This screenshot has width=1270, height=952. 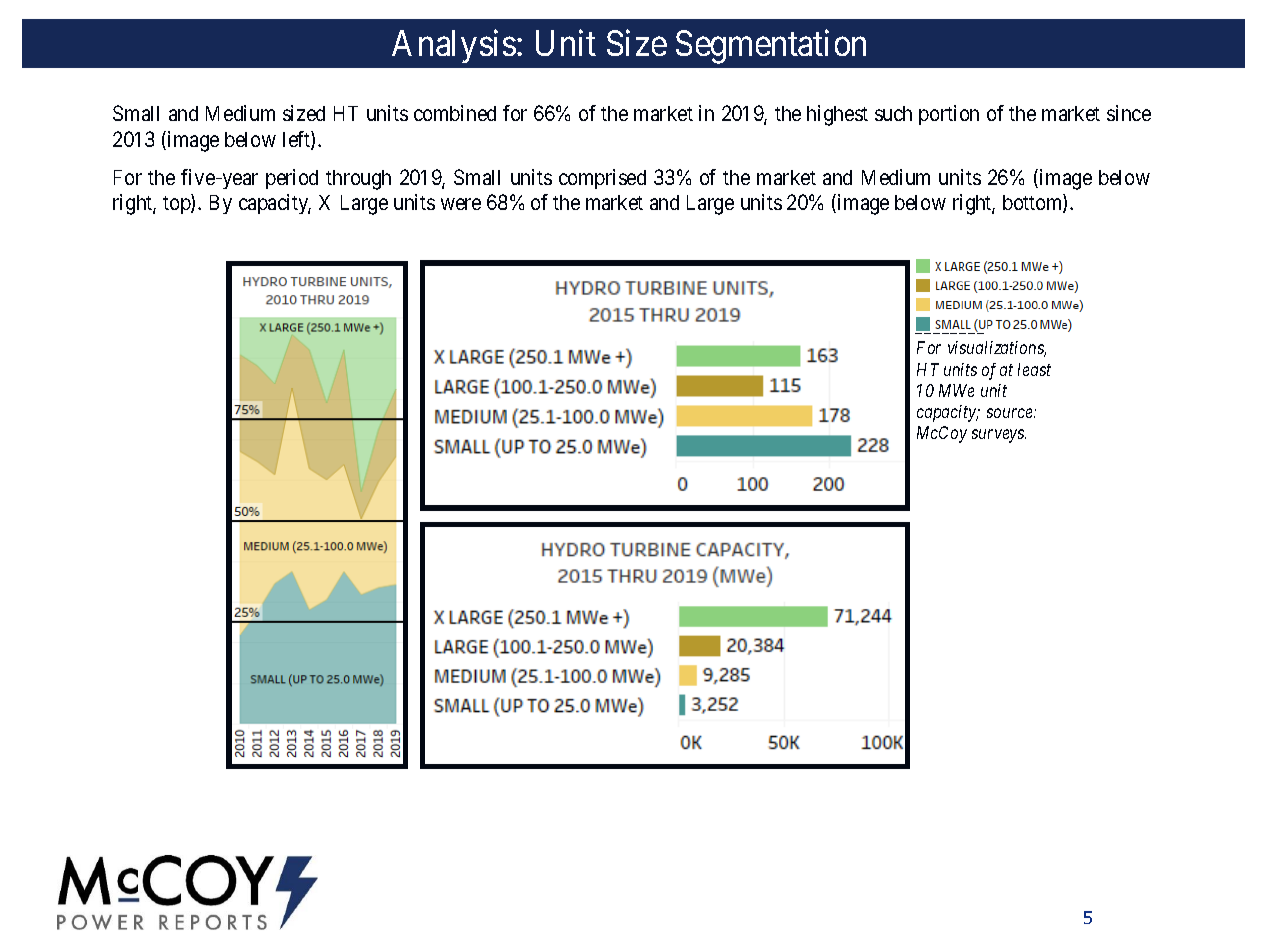 I want to click on highest, so click(x=837, y=115).
